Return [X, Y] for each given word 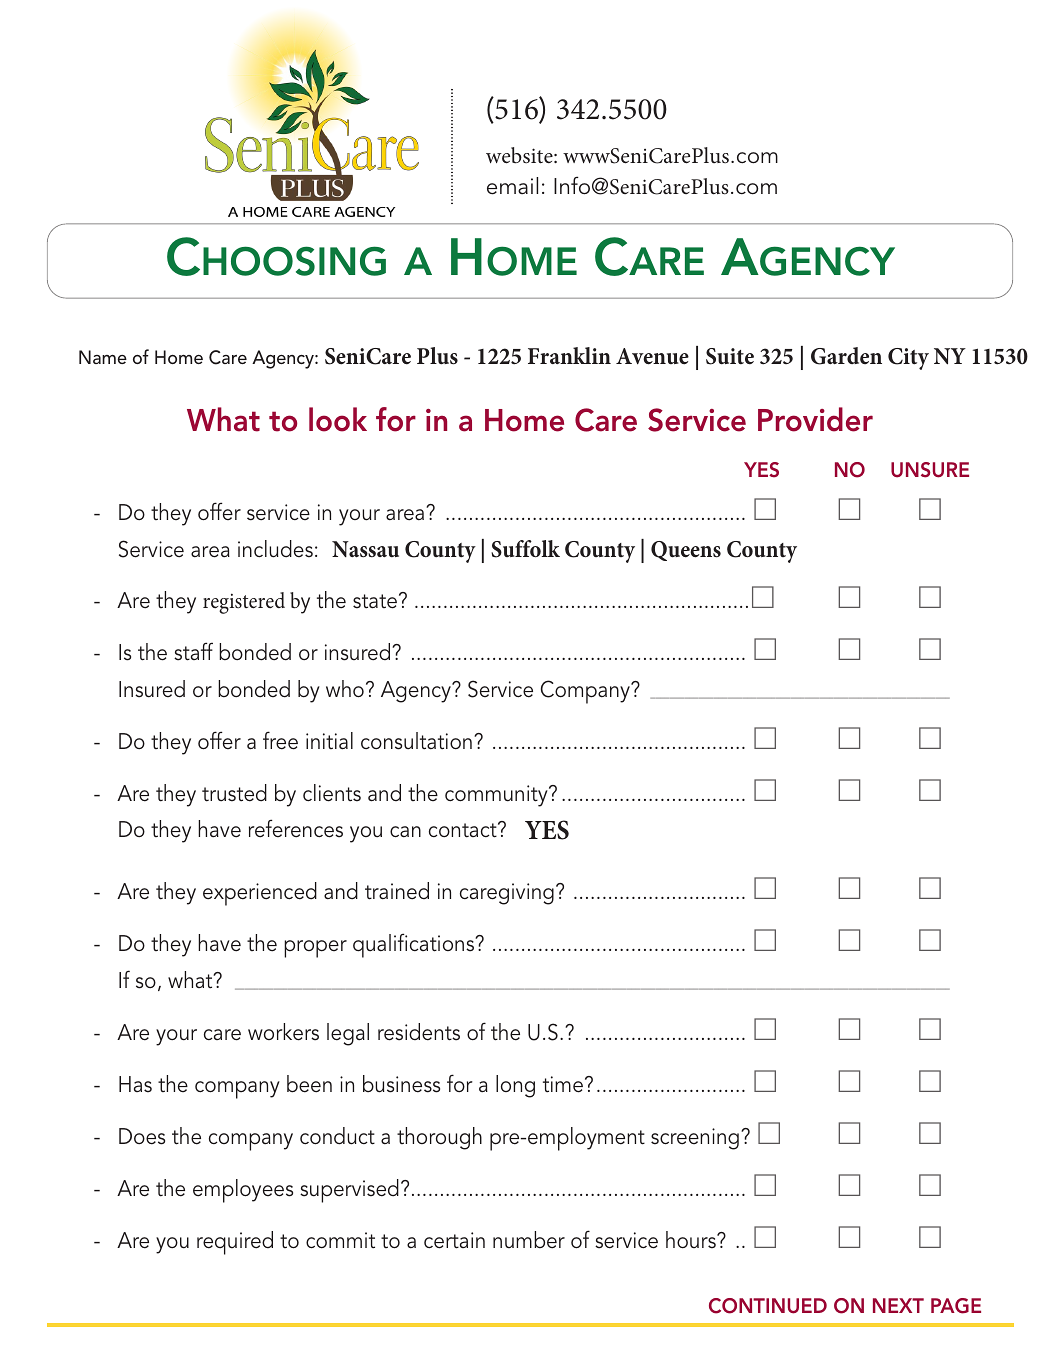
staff [193, 651]
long [515, 1086]
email [512, 186]
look [338, 419]
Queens [686, 551]
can [405, 832]
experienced [260, 894]
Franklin [569, 355]
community [497, 796]
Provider [815, 419]
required [235, 1243]
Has [135, 1084]
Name [103, 357]
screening [695, 1139]
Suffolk [525, 549]
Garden [846, 356]
